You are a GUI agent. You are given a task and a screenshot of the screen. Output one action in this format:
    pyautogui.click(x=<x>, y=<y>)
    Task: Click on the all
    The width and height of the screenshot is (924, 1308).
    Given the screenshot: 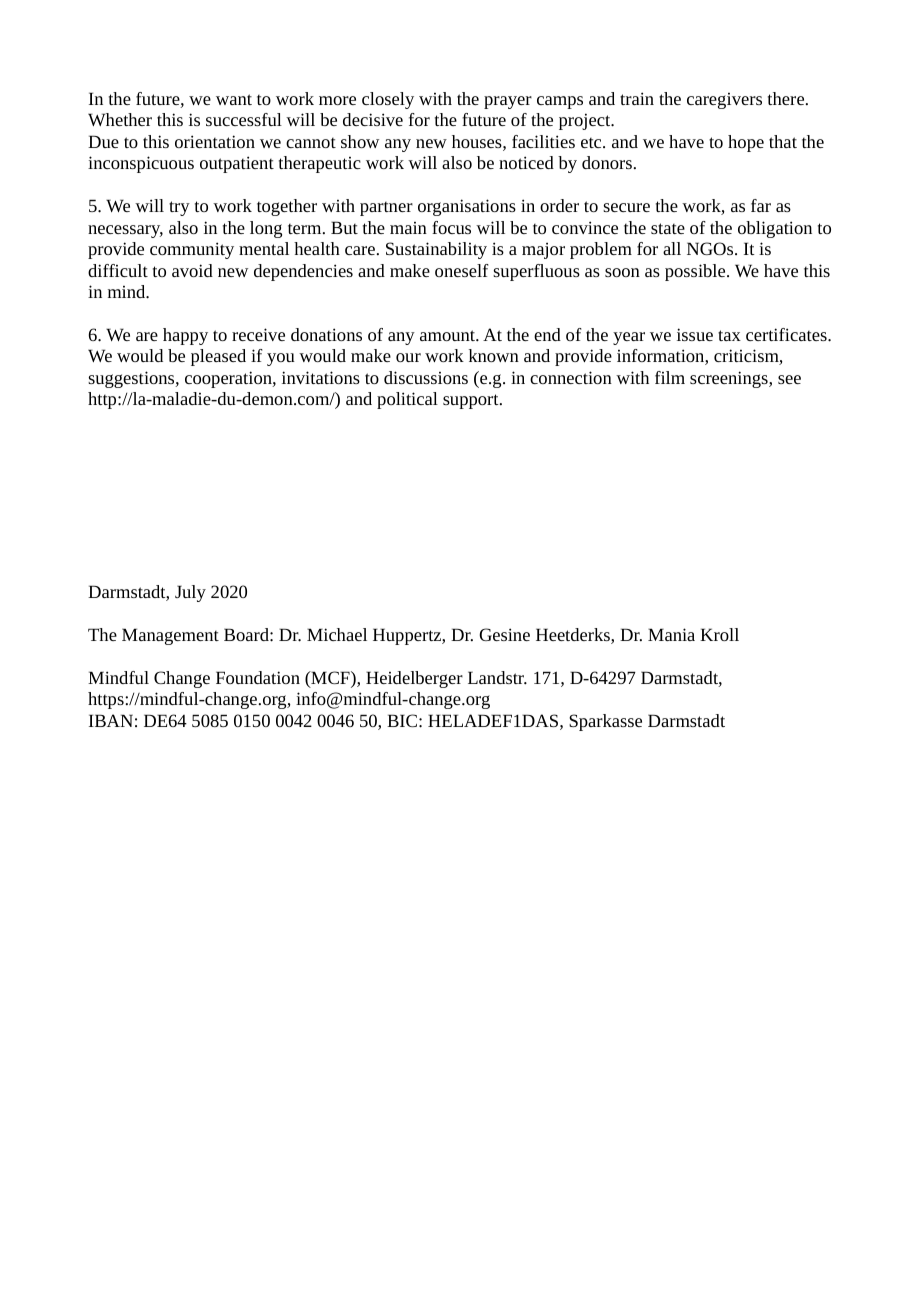 What is the action you would take?
    pyautogui.click(x=672, y=248)
